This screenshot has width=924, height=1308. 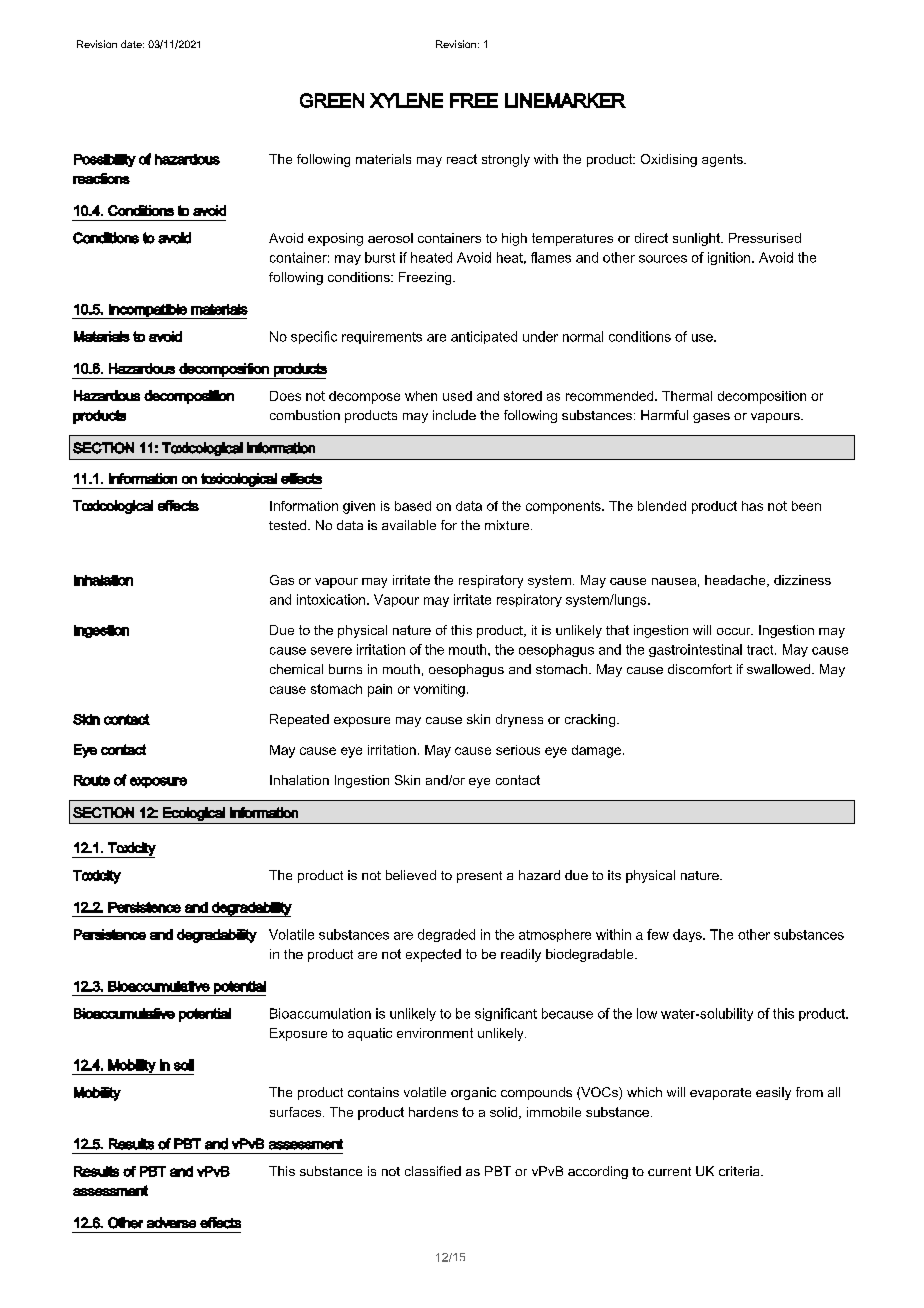 I want to click on adverse, so click(x=171, y=1222).
